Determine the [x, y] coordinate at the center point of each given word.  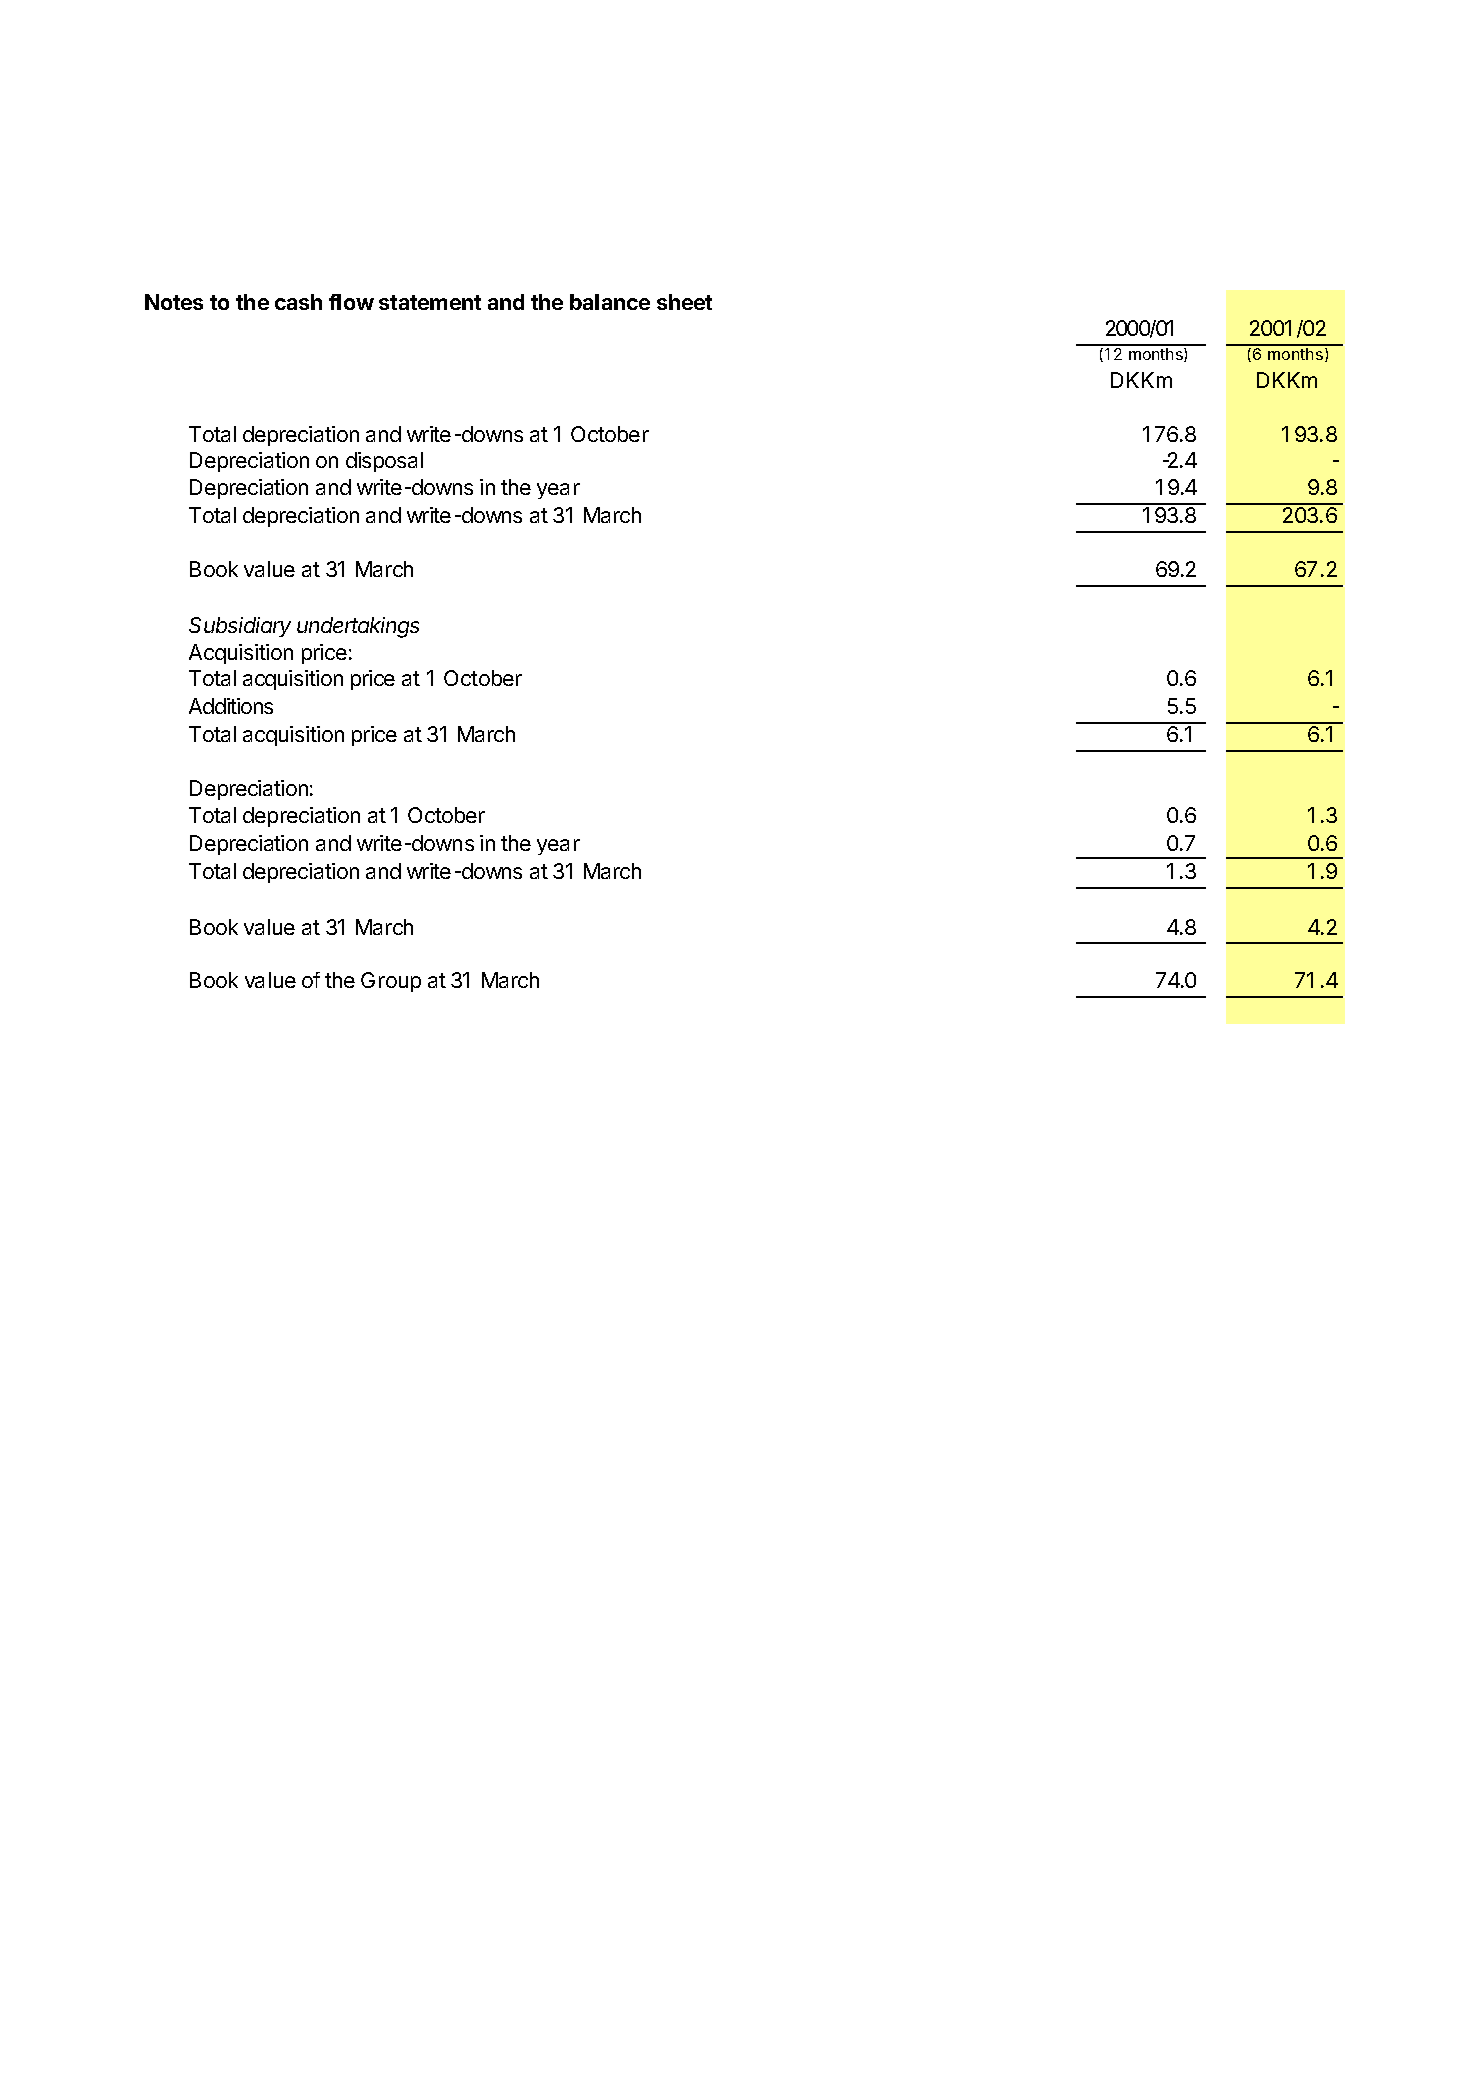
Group [391, 982]
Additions [231, 706]
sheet [684, 302]
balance [610, 302]
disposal [384, 462]
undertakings [358, 627]
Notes [174, 302]
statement [430, 302]
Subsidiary [240, 627]
